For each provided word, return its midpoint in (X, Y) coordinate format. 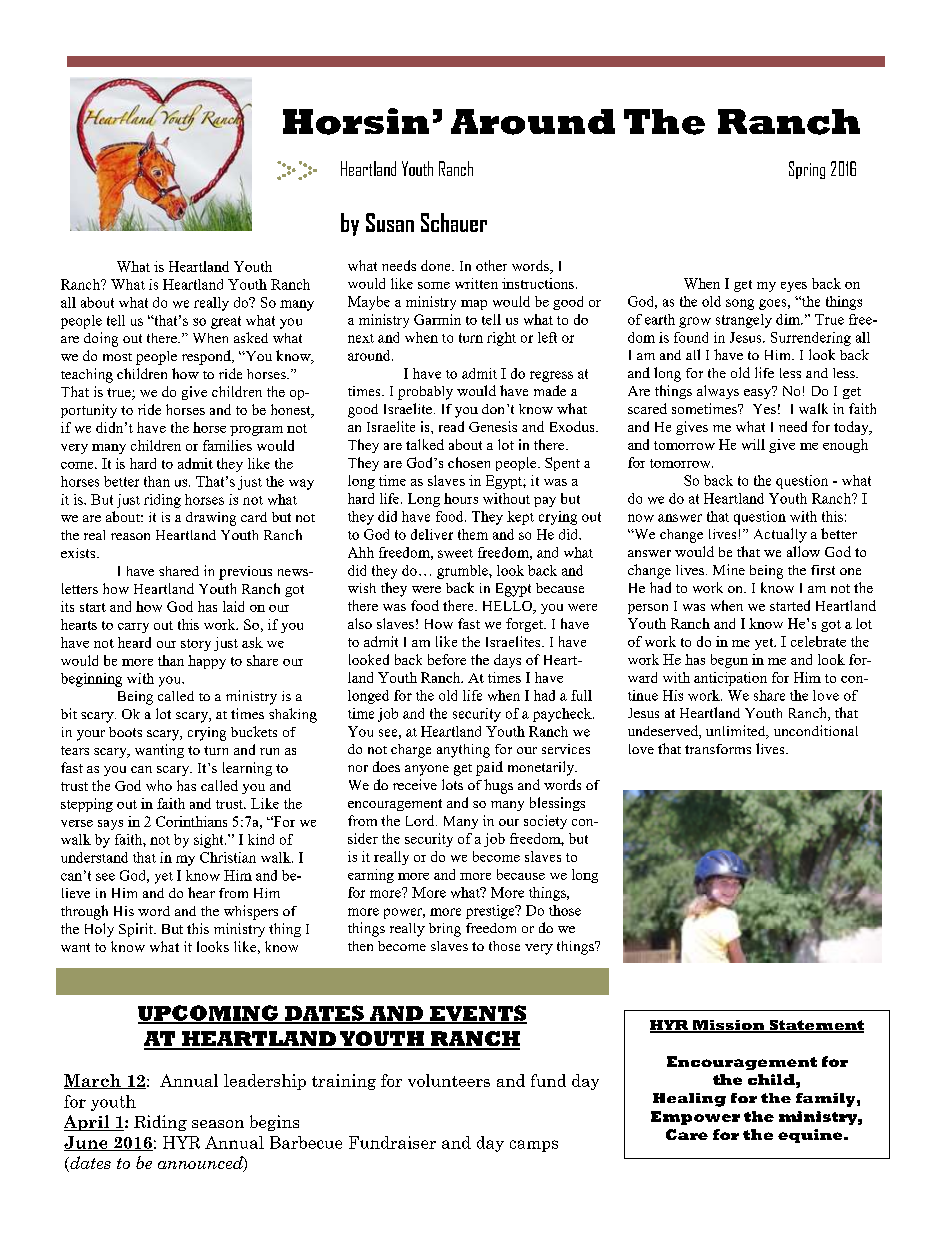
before (447, 659)
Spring (807, 170)
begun (729, 661)
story (196, 645)
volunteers (449, 1080)
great (226, 322)
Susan (390, 222)
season (218, 1124)
